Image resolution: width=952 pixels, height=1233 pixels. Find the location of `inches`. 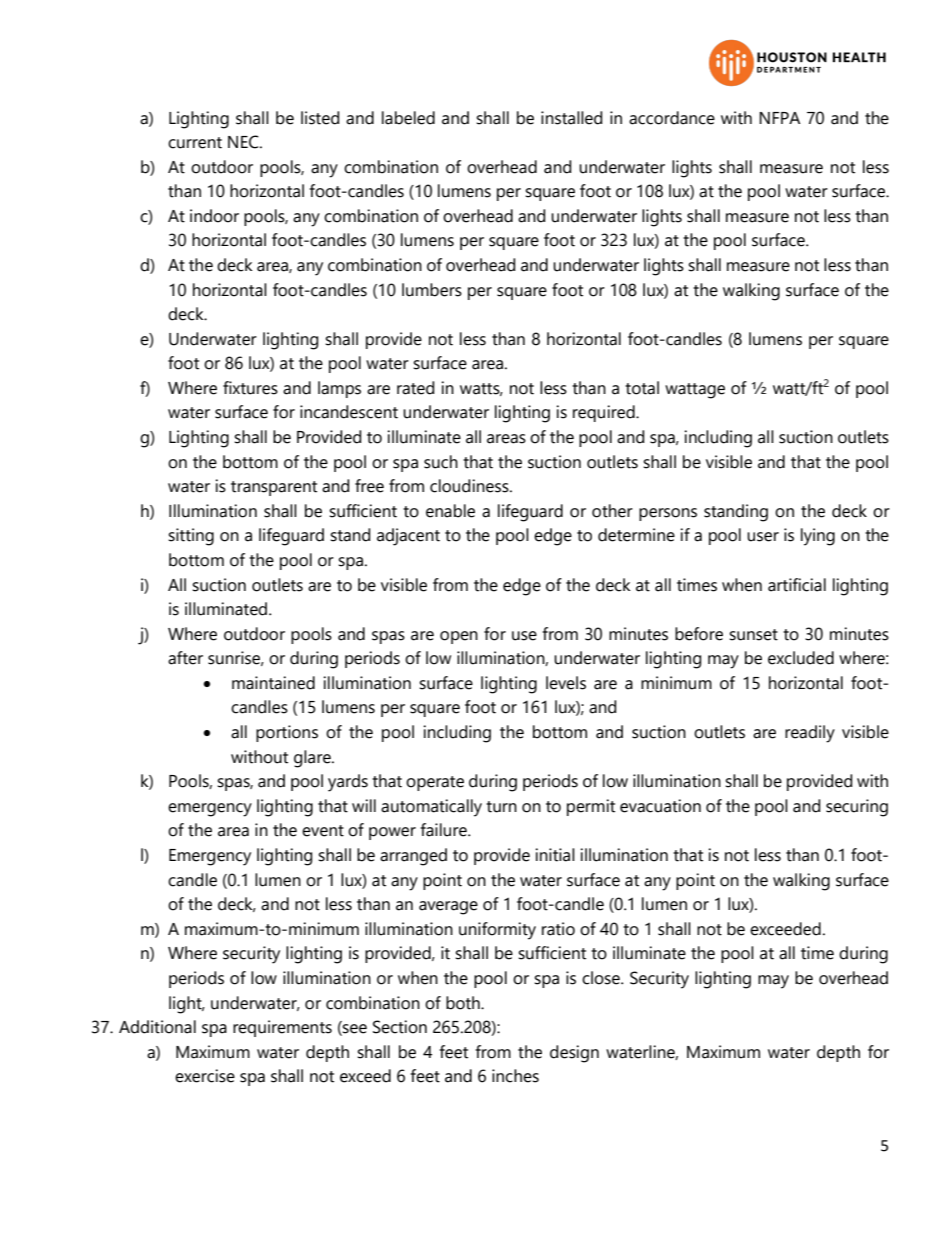

inches is located at coordinates (515, 1076).
